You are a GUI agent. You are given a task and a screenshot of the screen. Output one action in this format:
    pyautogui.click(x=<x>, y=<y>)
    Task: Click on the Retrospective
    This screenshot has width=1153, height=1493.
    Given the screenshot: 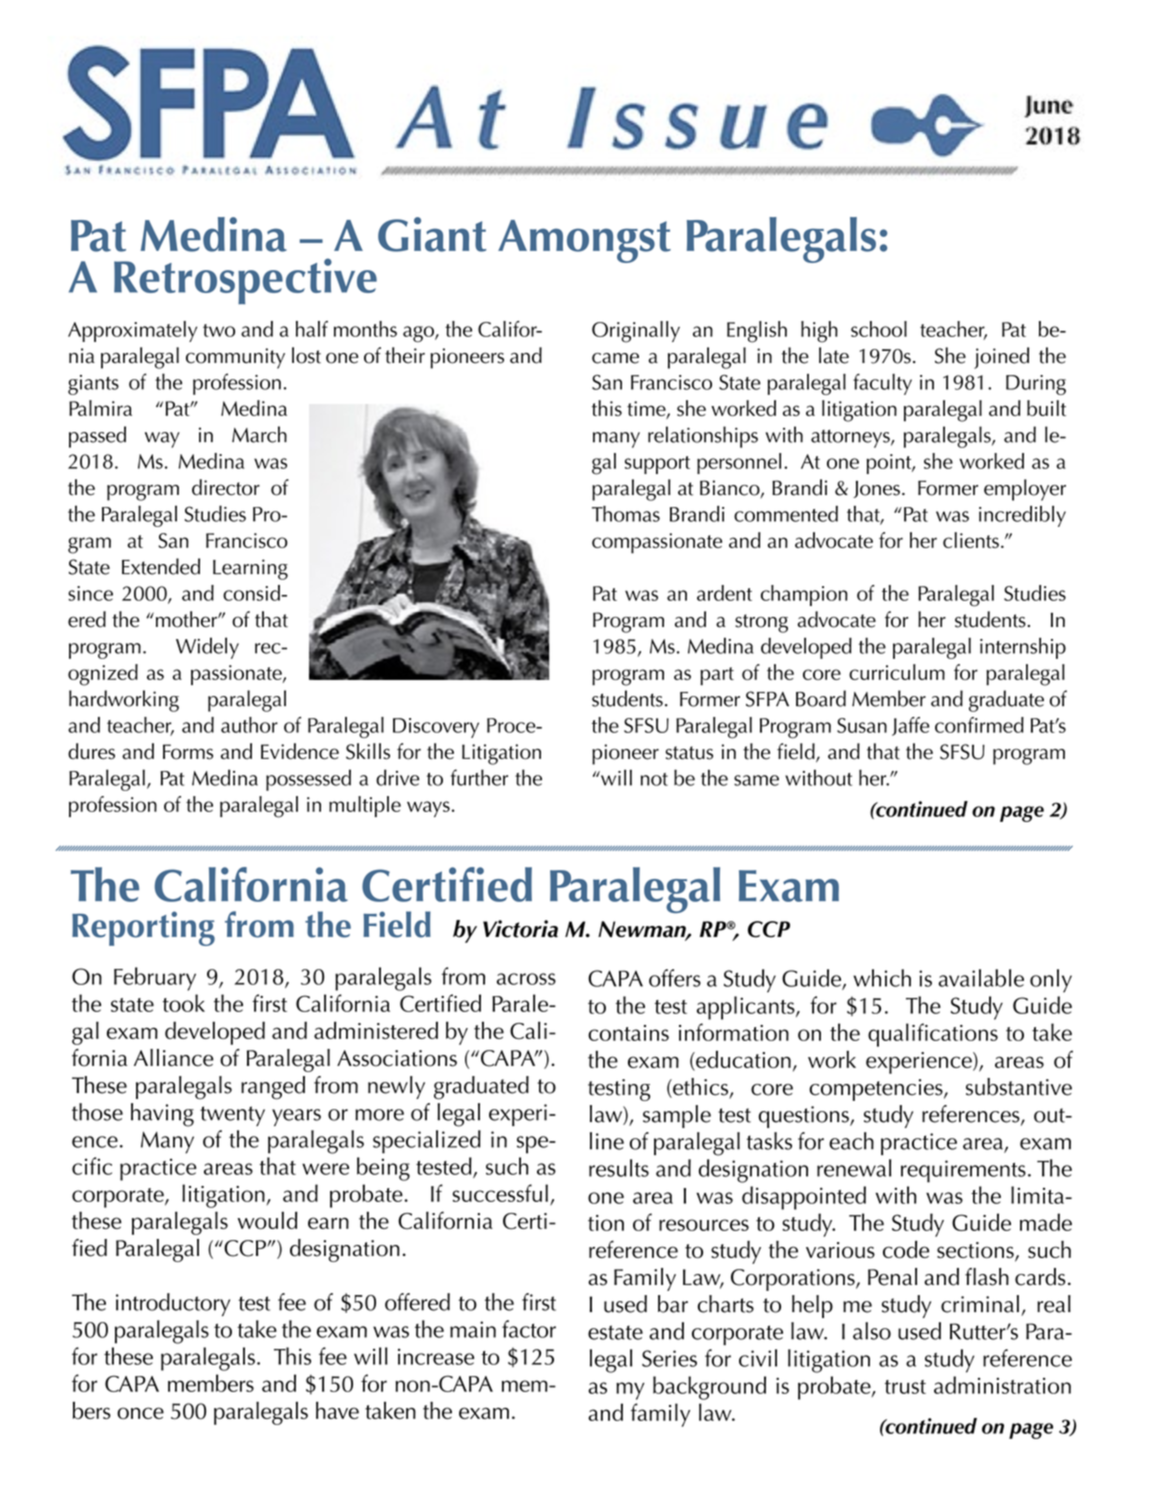 What is the action you would take?
    pyautogui.click(x=245, y=281)
